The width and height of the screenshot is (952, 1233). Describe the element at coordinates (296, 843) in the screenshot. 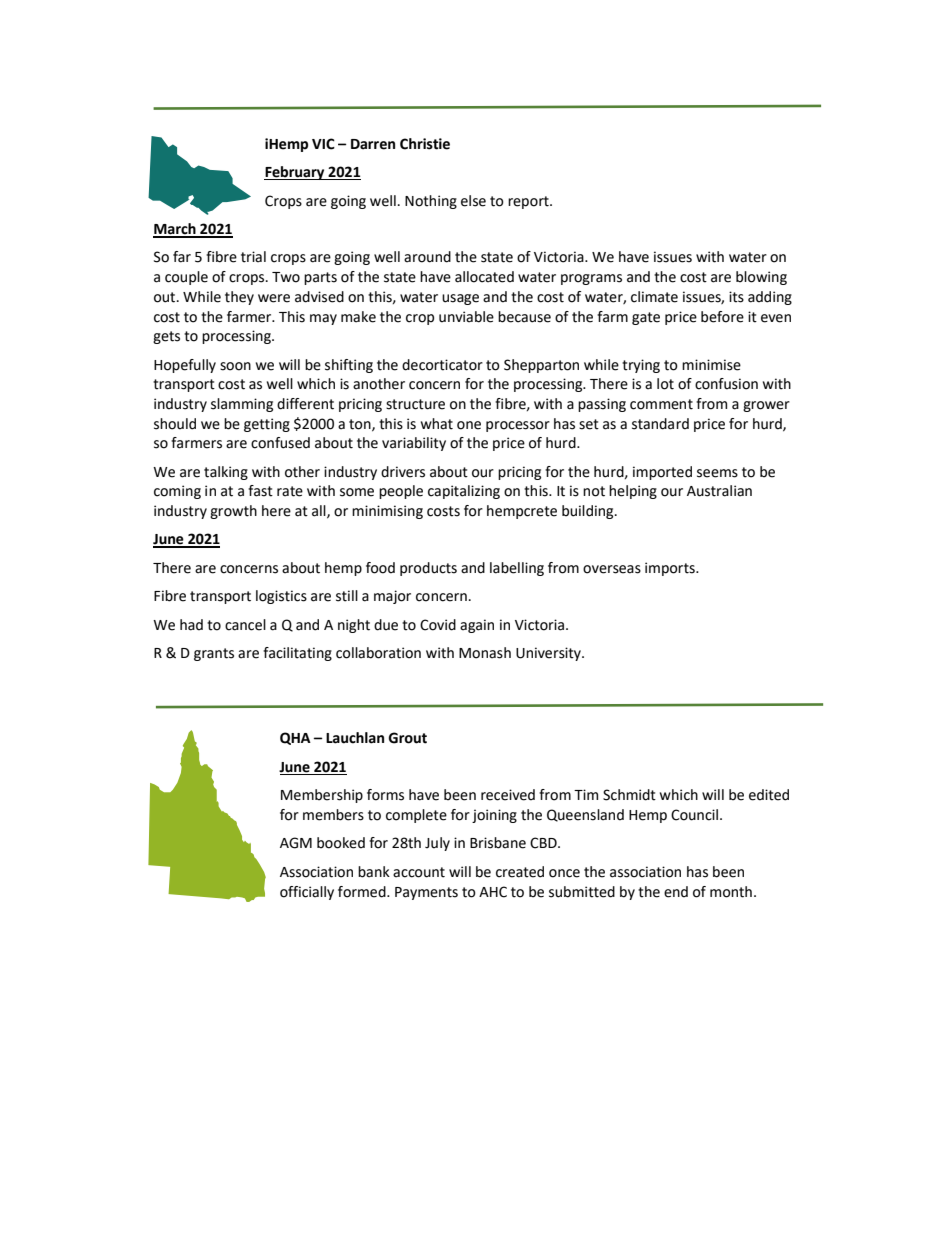

I see `AGM` at that location.
